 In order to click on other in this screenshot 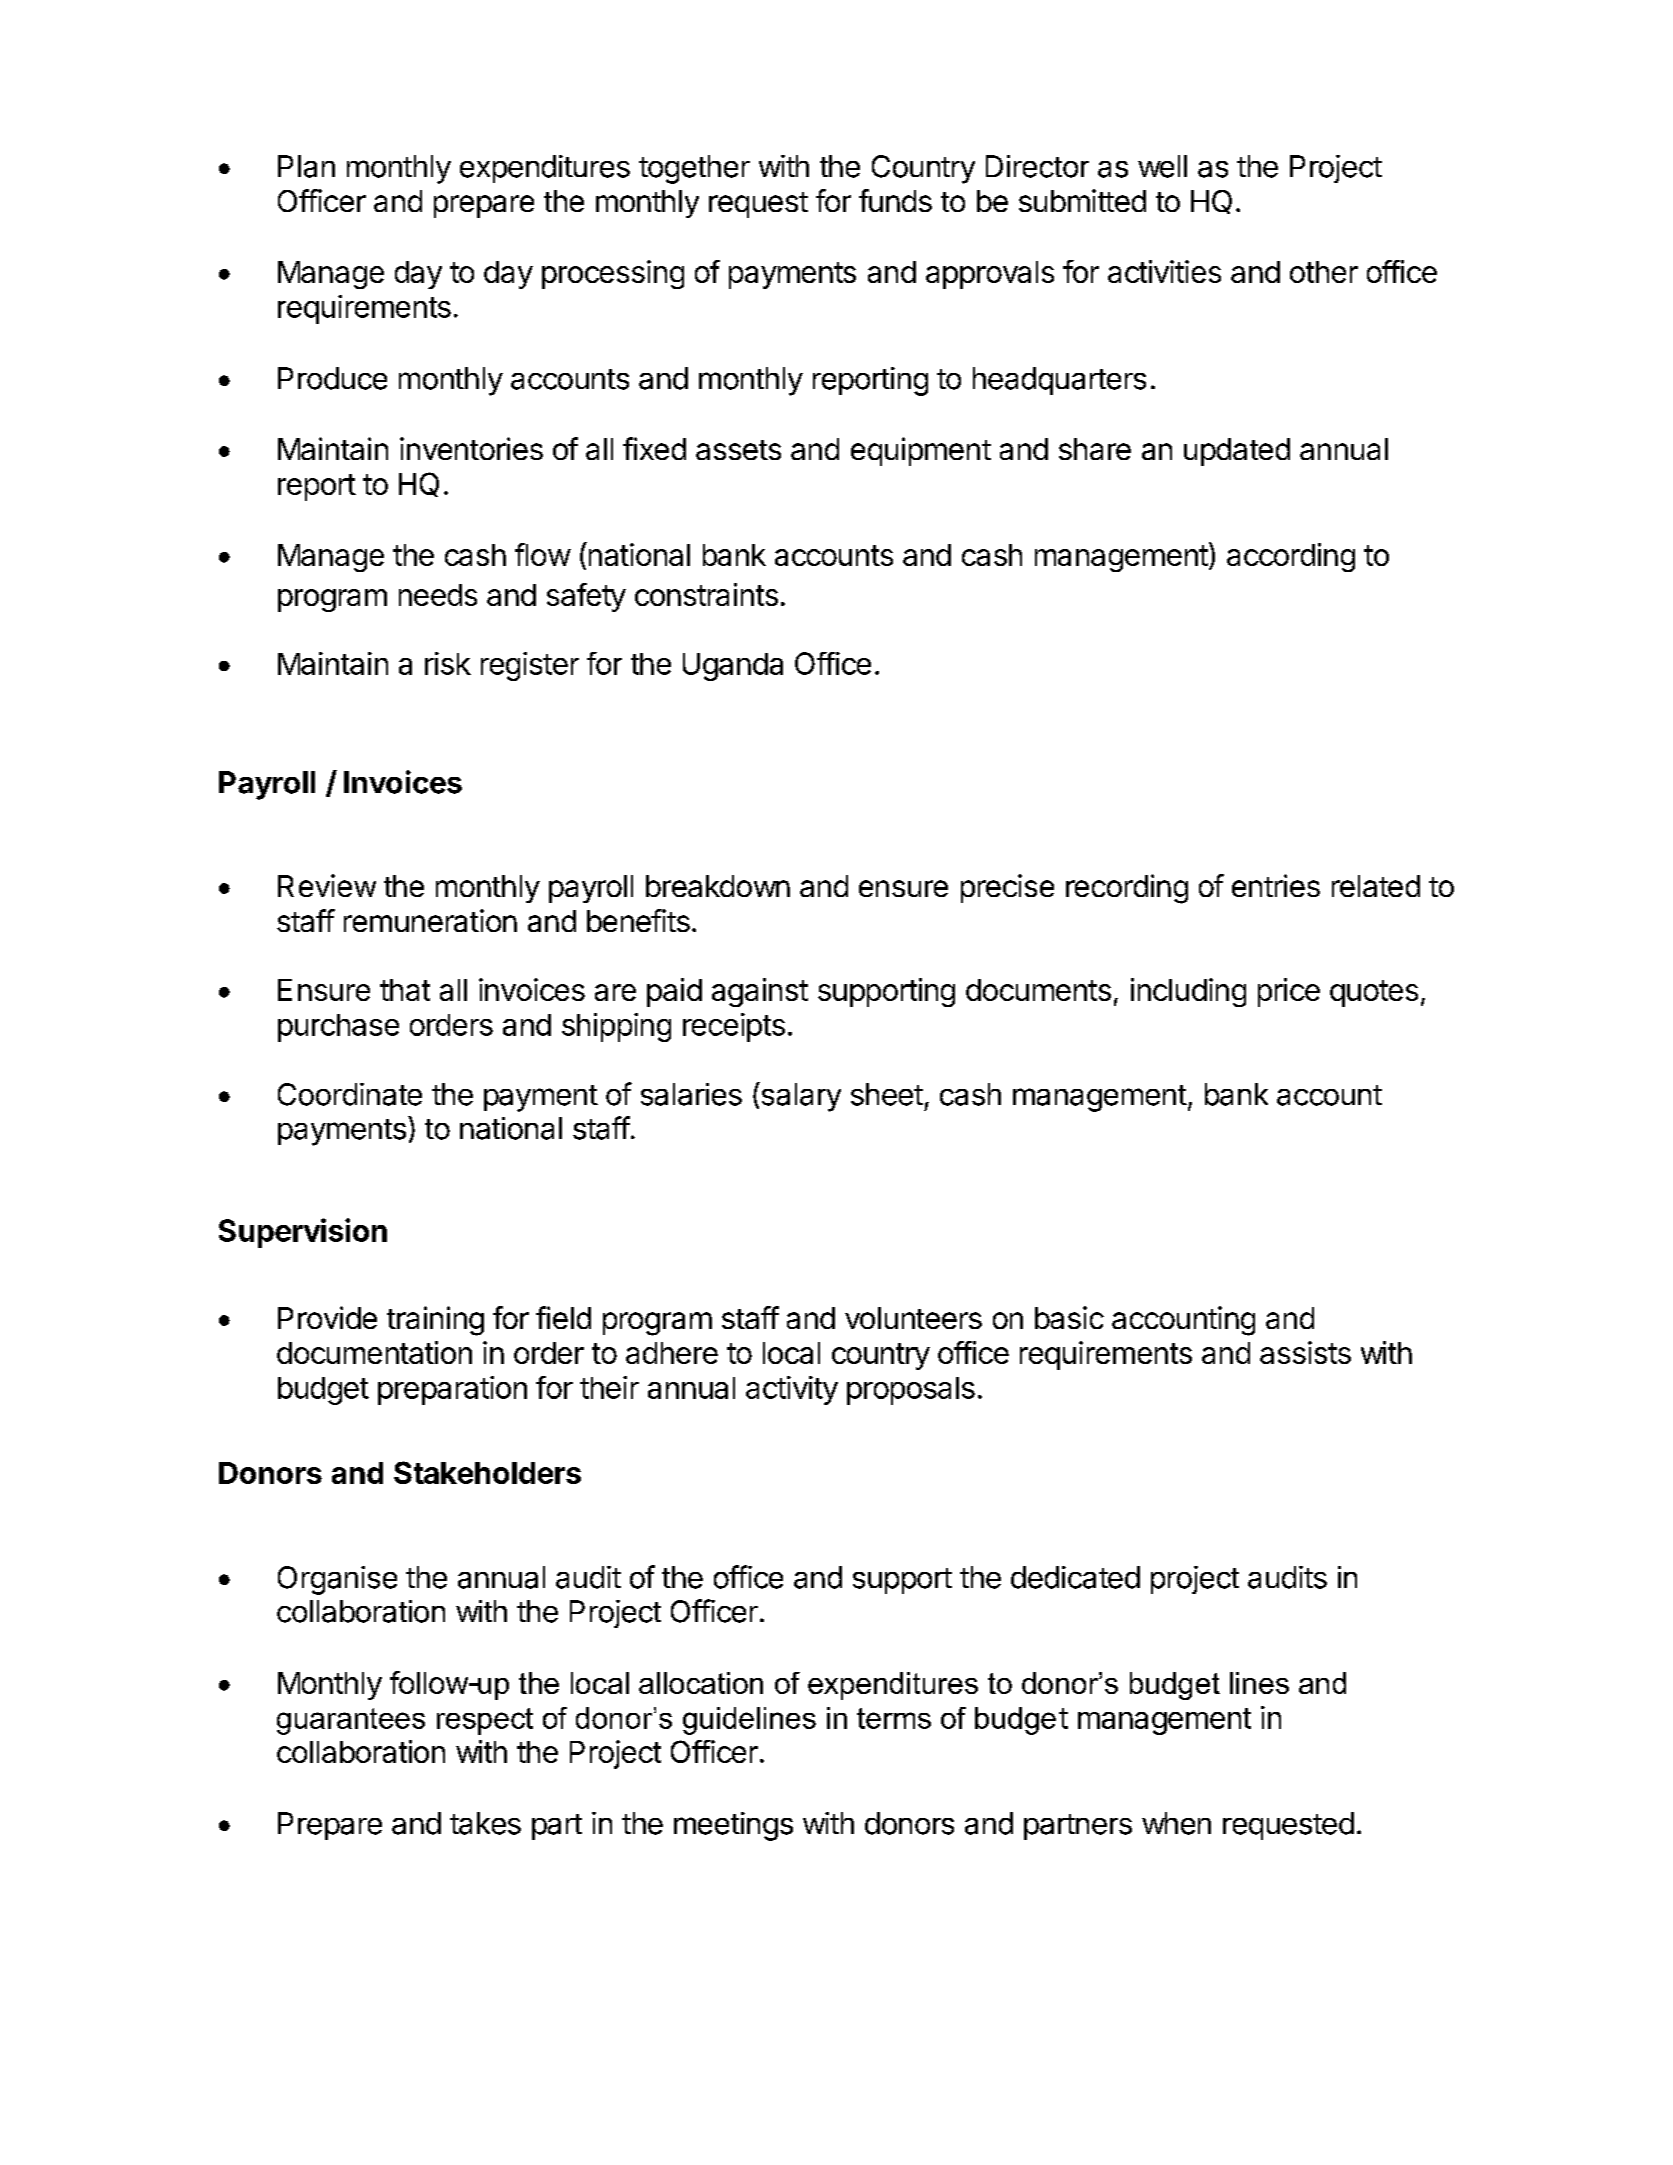, I will do `click(1324, 272)`.
